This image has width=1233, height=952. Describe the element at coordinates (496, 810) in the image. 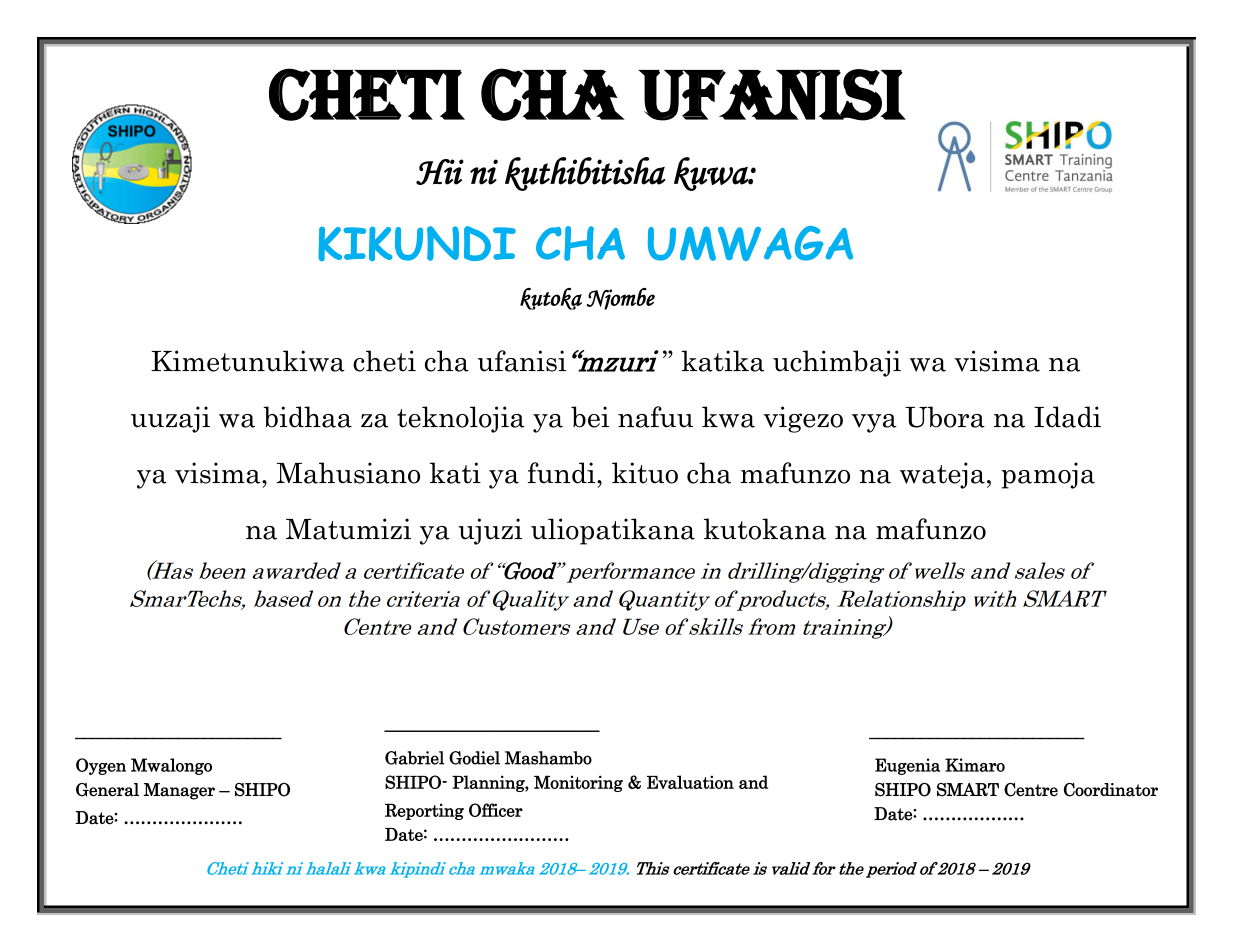

I see `Officer` at that location.
